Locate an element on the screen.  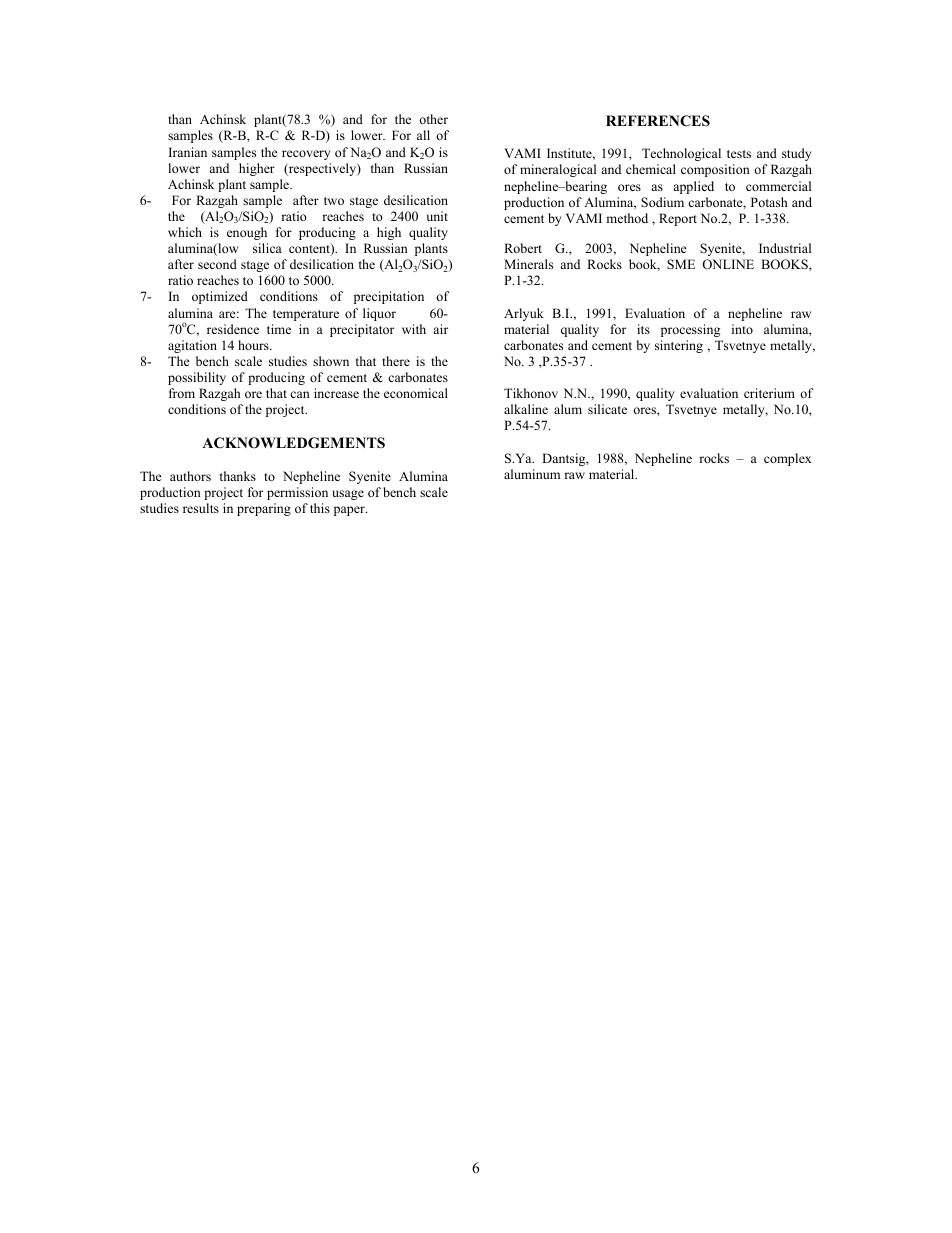
criterium is located at coordinates (769, 393).
